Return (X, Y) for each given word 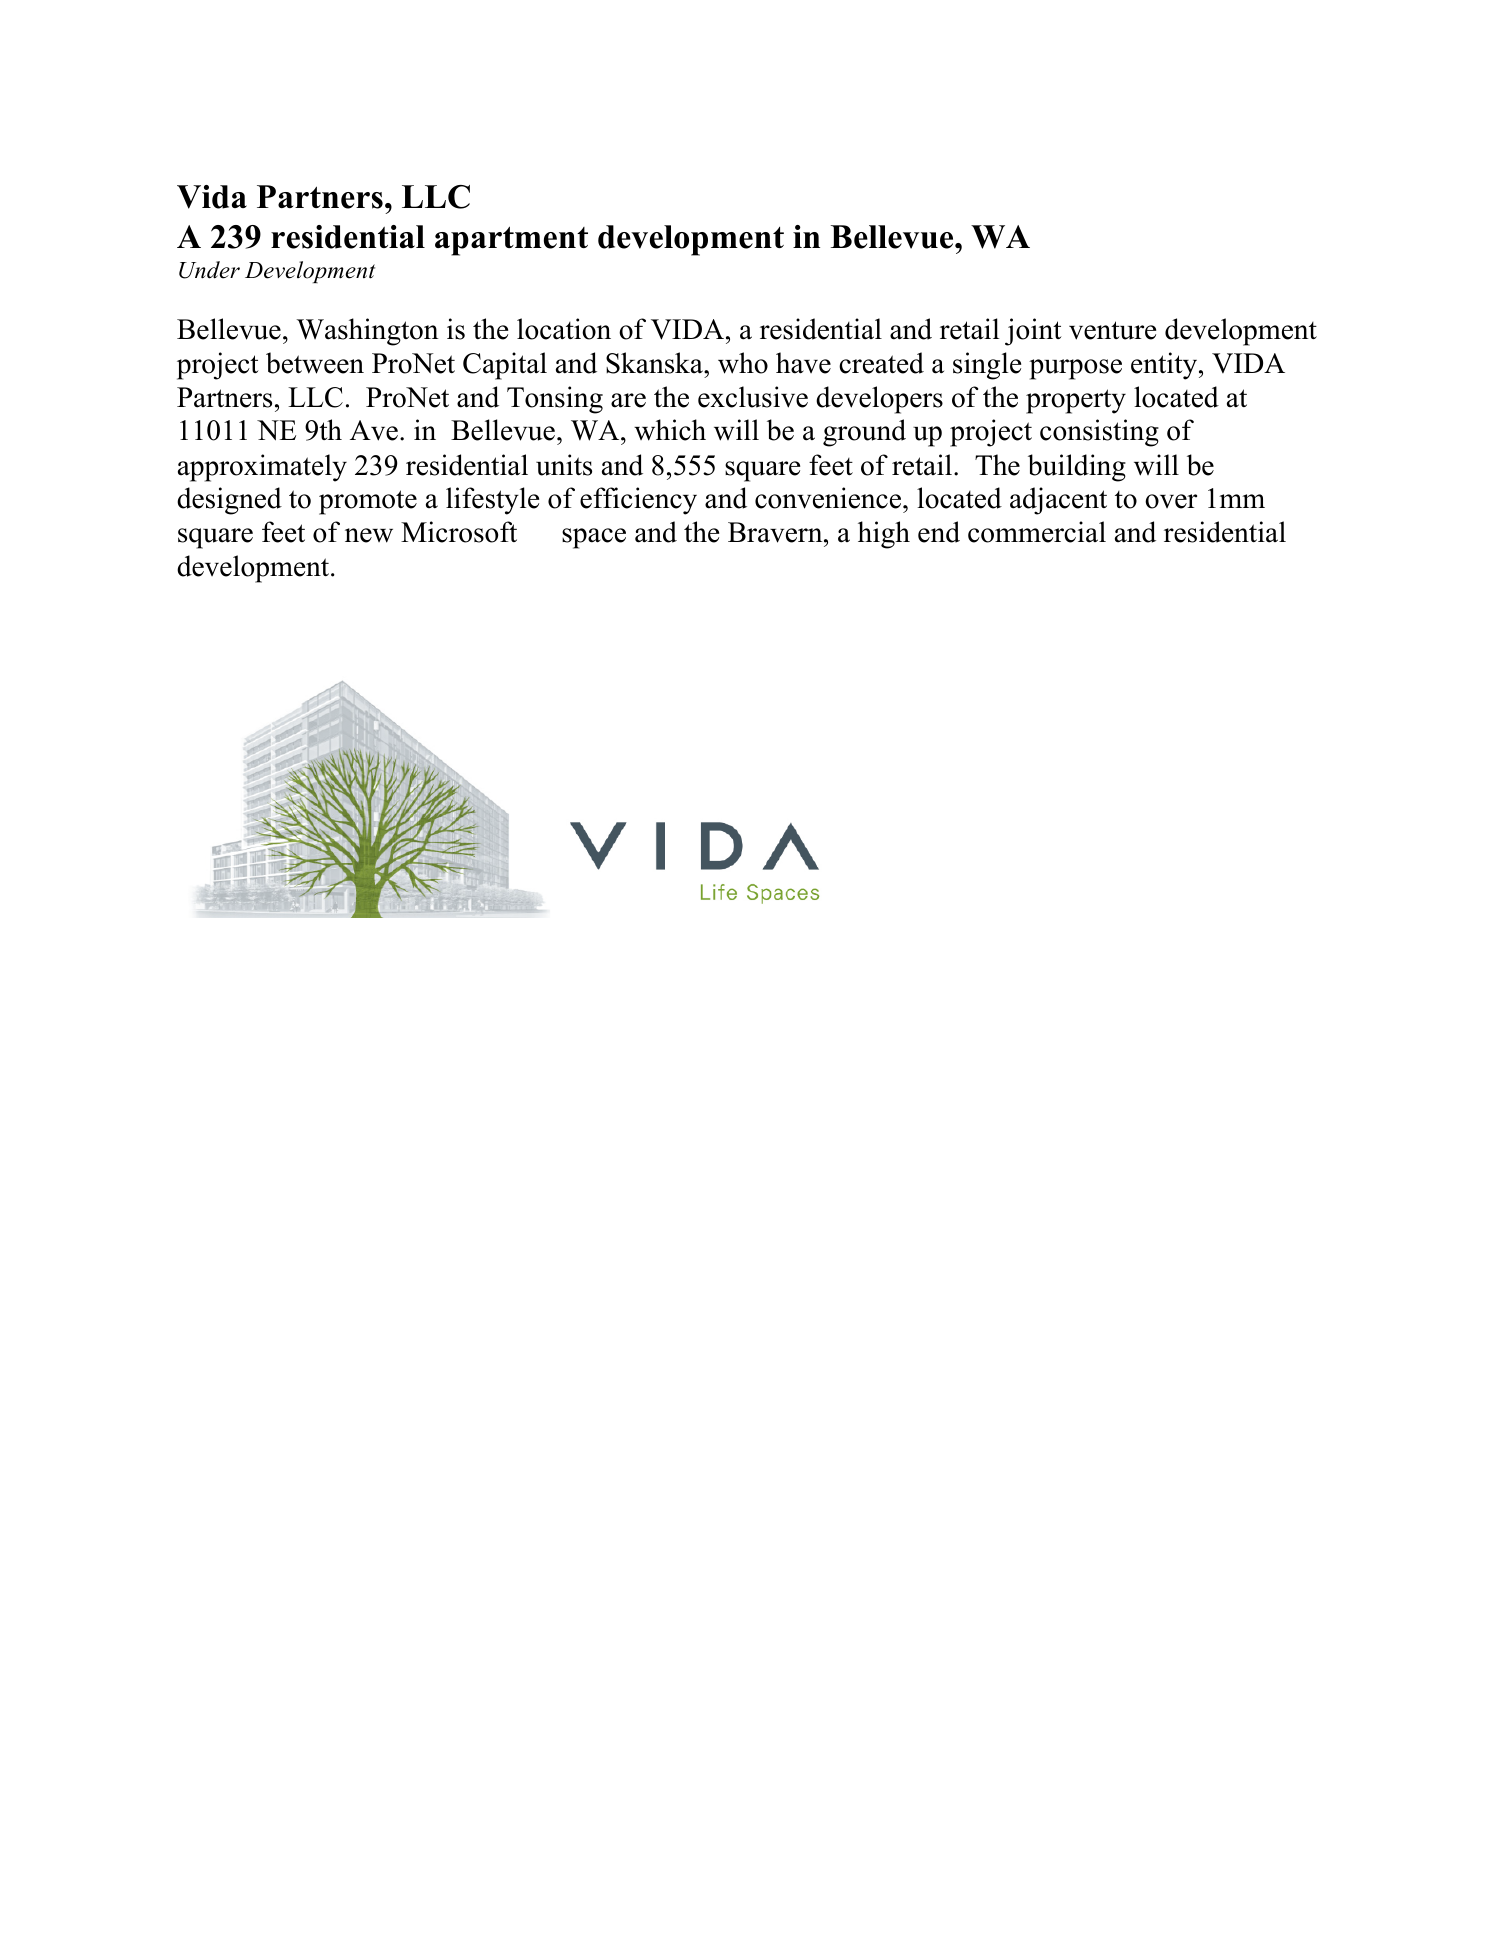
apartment (511, 241)
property (1076, 401)
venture (1112, 330)
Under (209, 270)
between (315, 363)
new (369, 535)
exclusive (753, 397)
